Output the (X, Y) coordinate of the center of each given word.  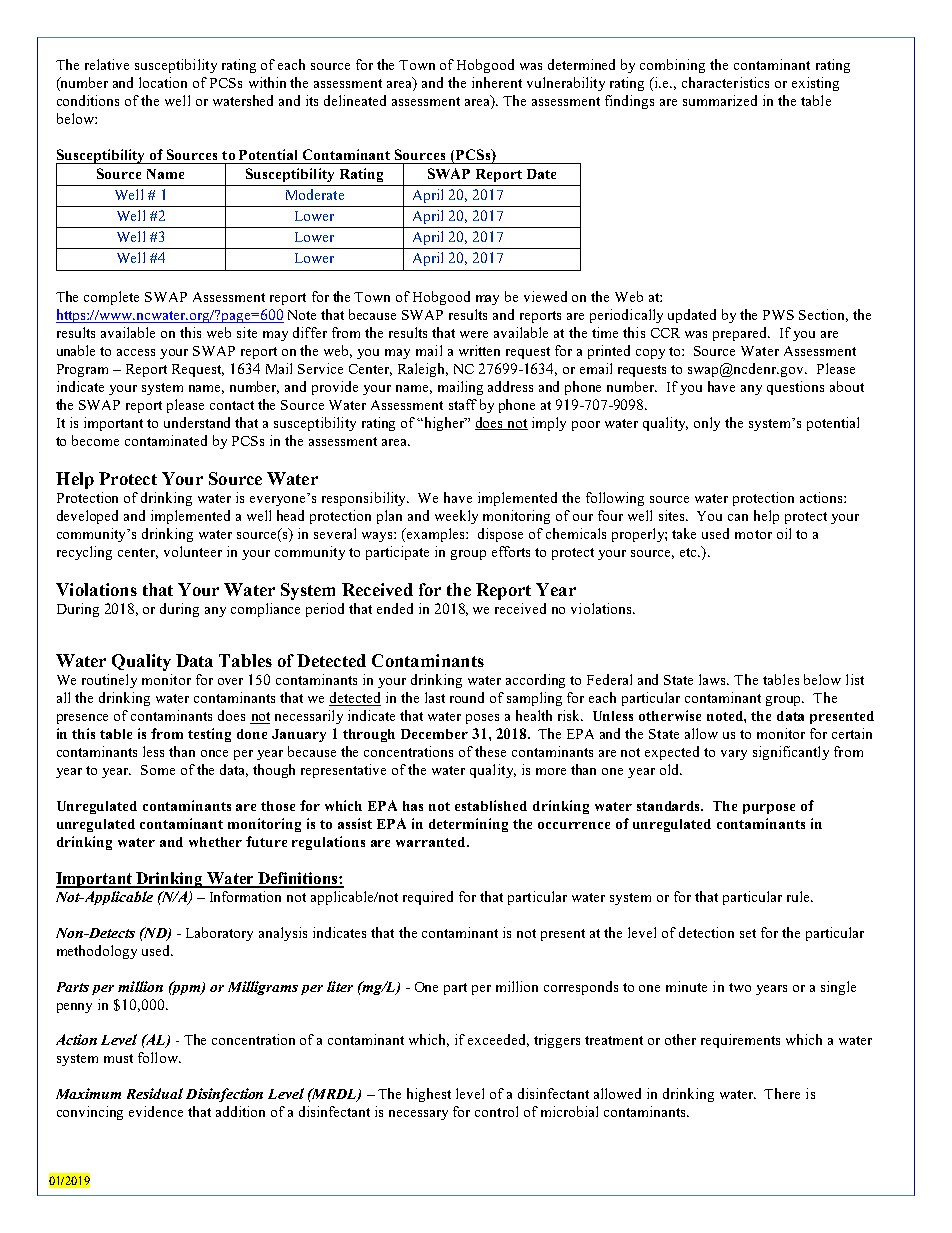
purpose (769, 809)
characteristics (725, 82)
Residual (155, 1093)
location (163, 82)
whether (215, 842)
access (136, 352)
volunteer (193, 551)
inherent (497, 82)
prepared (741, 334)
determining (468, 825)
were (474, 334)
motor (753, 534)
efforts (511, 551)
